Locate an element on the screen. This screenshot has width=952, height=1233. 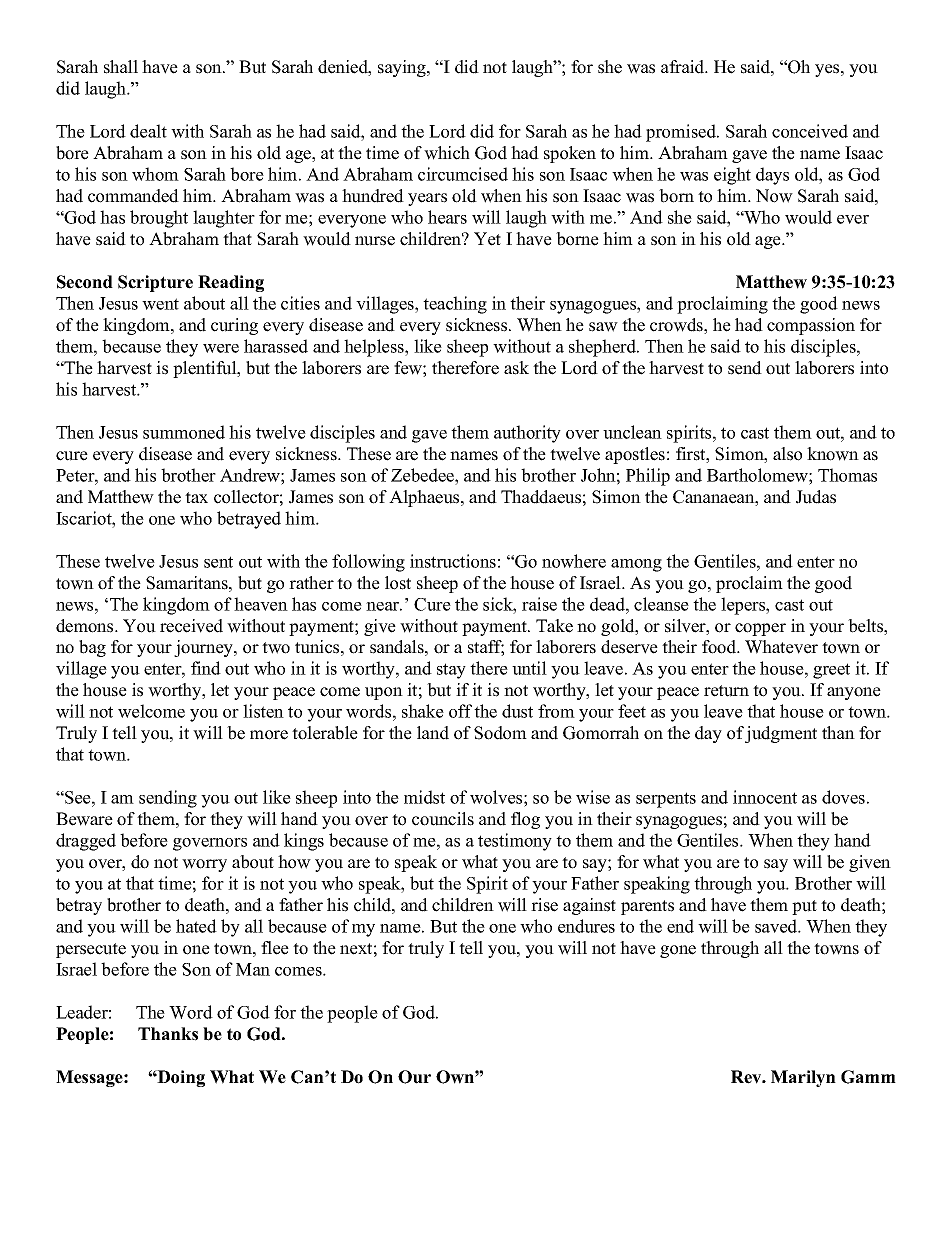
saying is located at coordinates (403, 68).
